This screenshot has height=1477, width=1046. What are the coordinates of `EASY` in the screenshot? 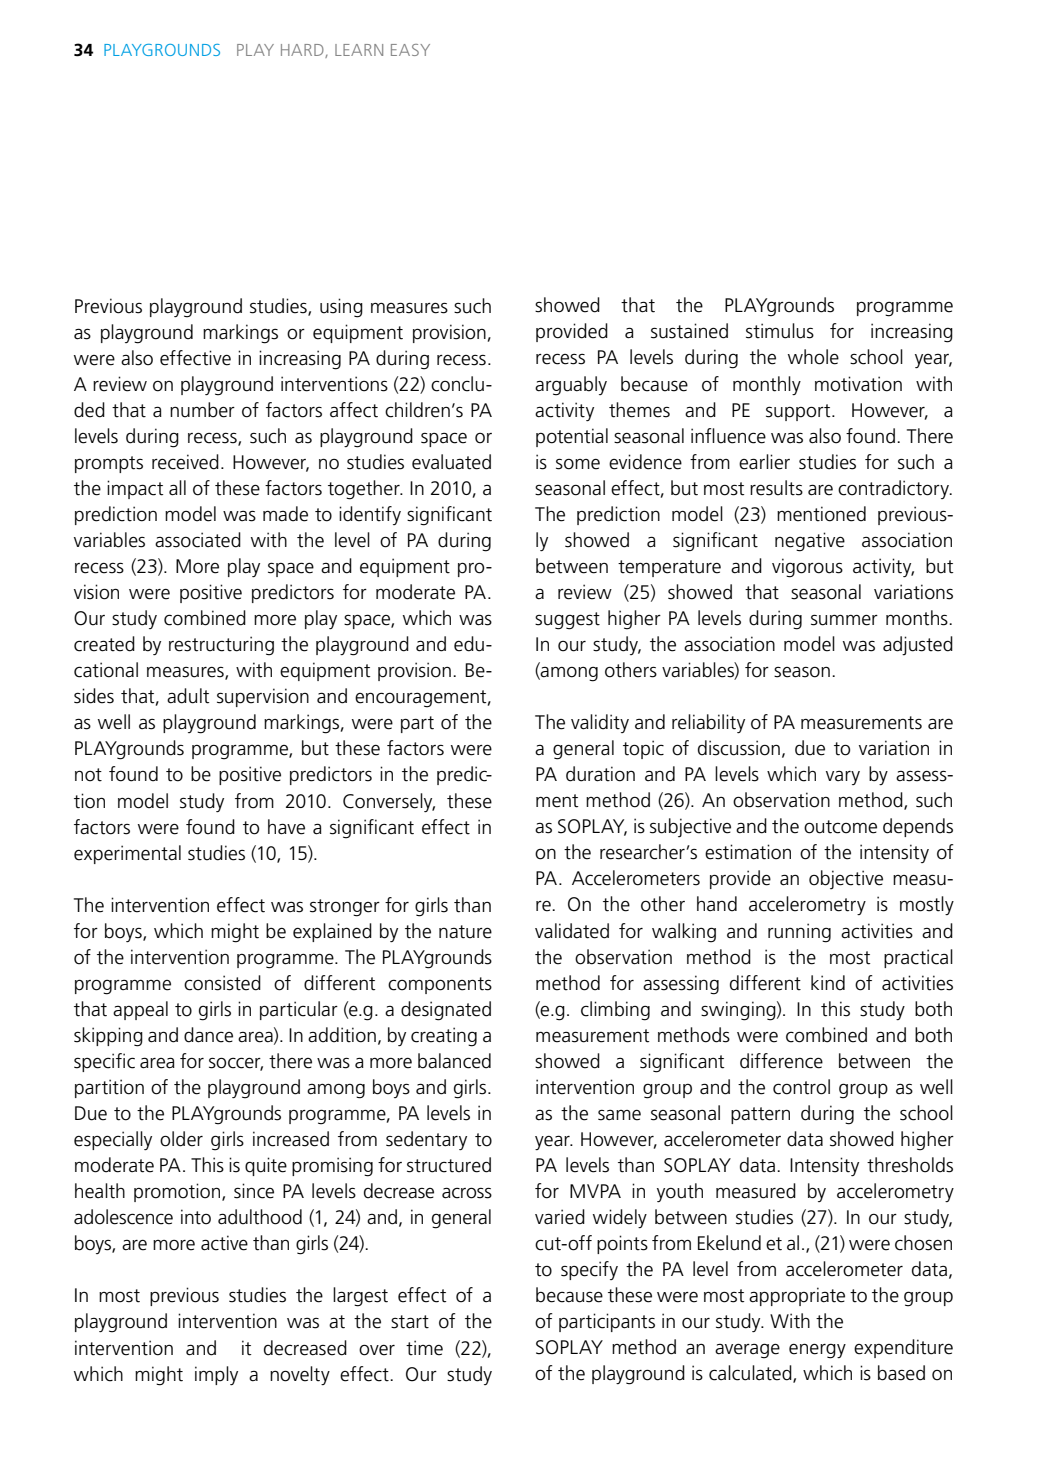 It's located at (410, 50).
